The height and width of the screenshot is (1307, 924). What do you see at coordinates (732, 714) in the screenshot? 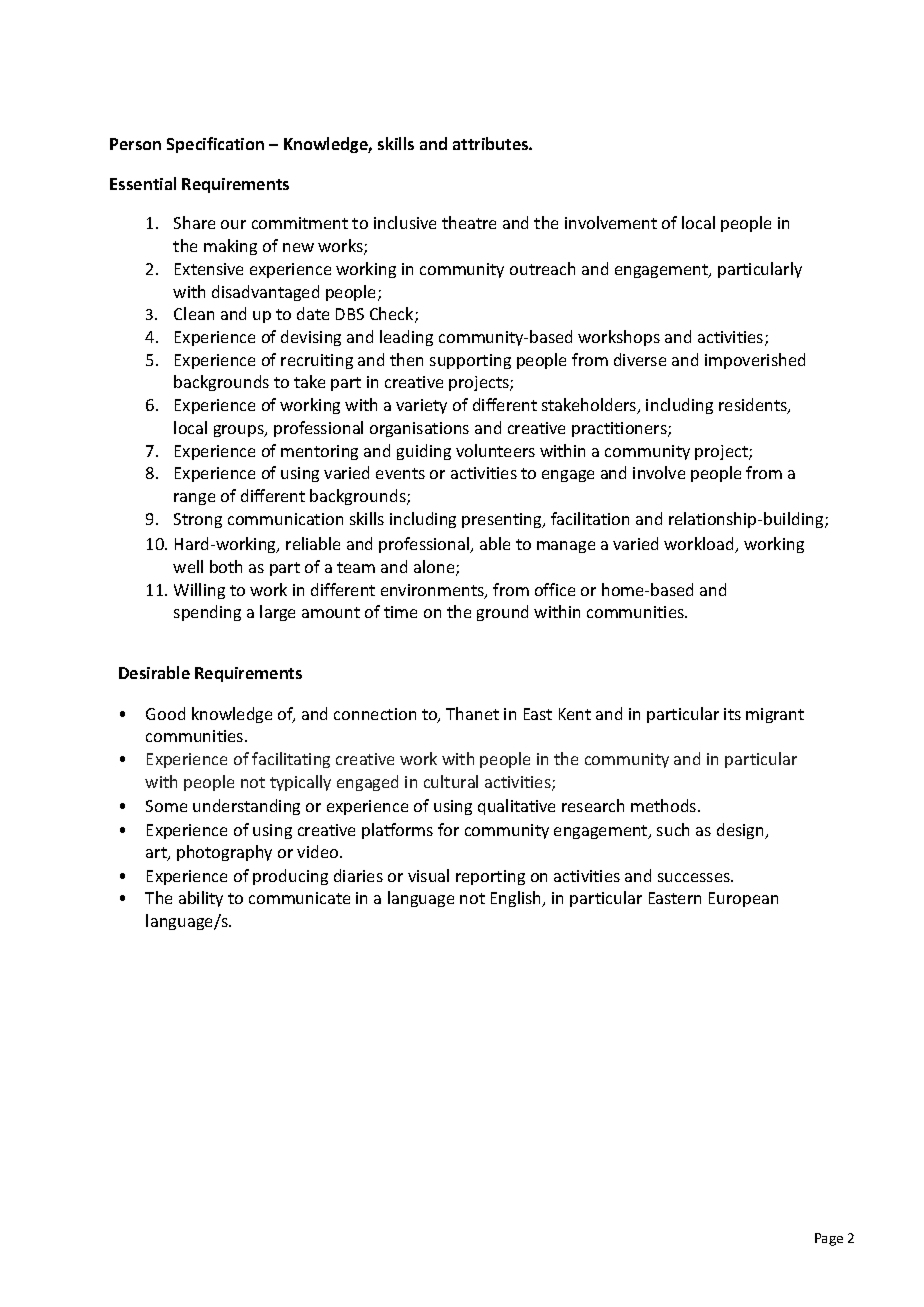
I see `its` at bounding box center [732, 714].
